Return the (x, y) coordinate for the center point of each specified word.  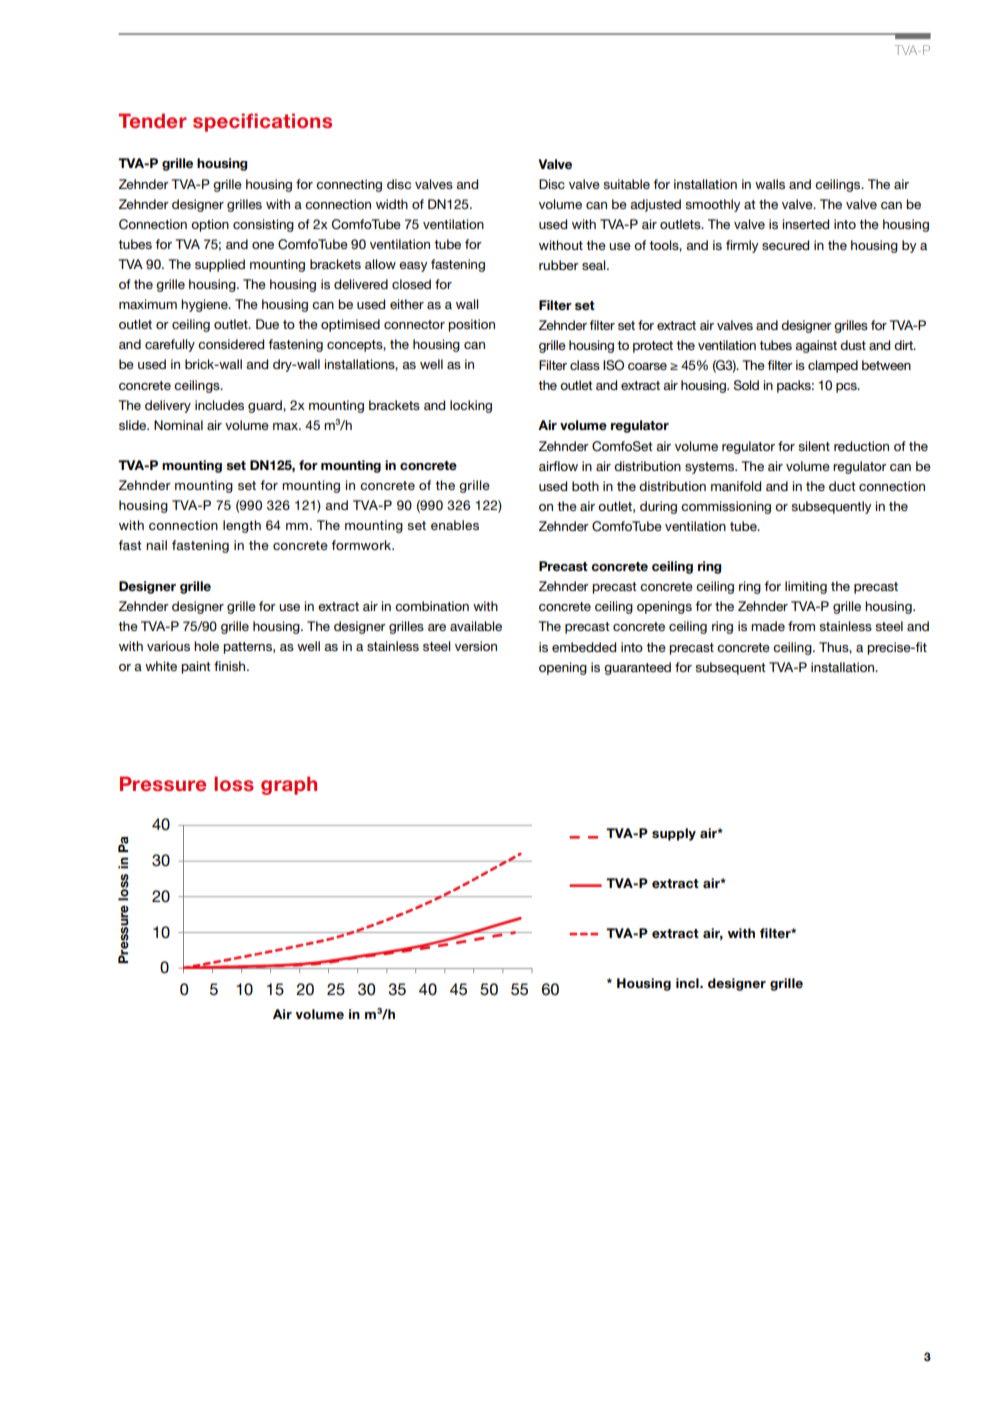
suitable (626, 184)
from (801, 626)
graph (289, 785)
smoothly (712, 205)
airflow (558, 466)
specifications (262, 122)
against (816, 346)
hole (206, 646)
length (242, 526)
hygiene (205, 305)
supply (674, 834)
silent (814, 446)
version (476, 646)
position (471, 325)
